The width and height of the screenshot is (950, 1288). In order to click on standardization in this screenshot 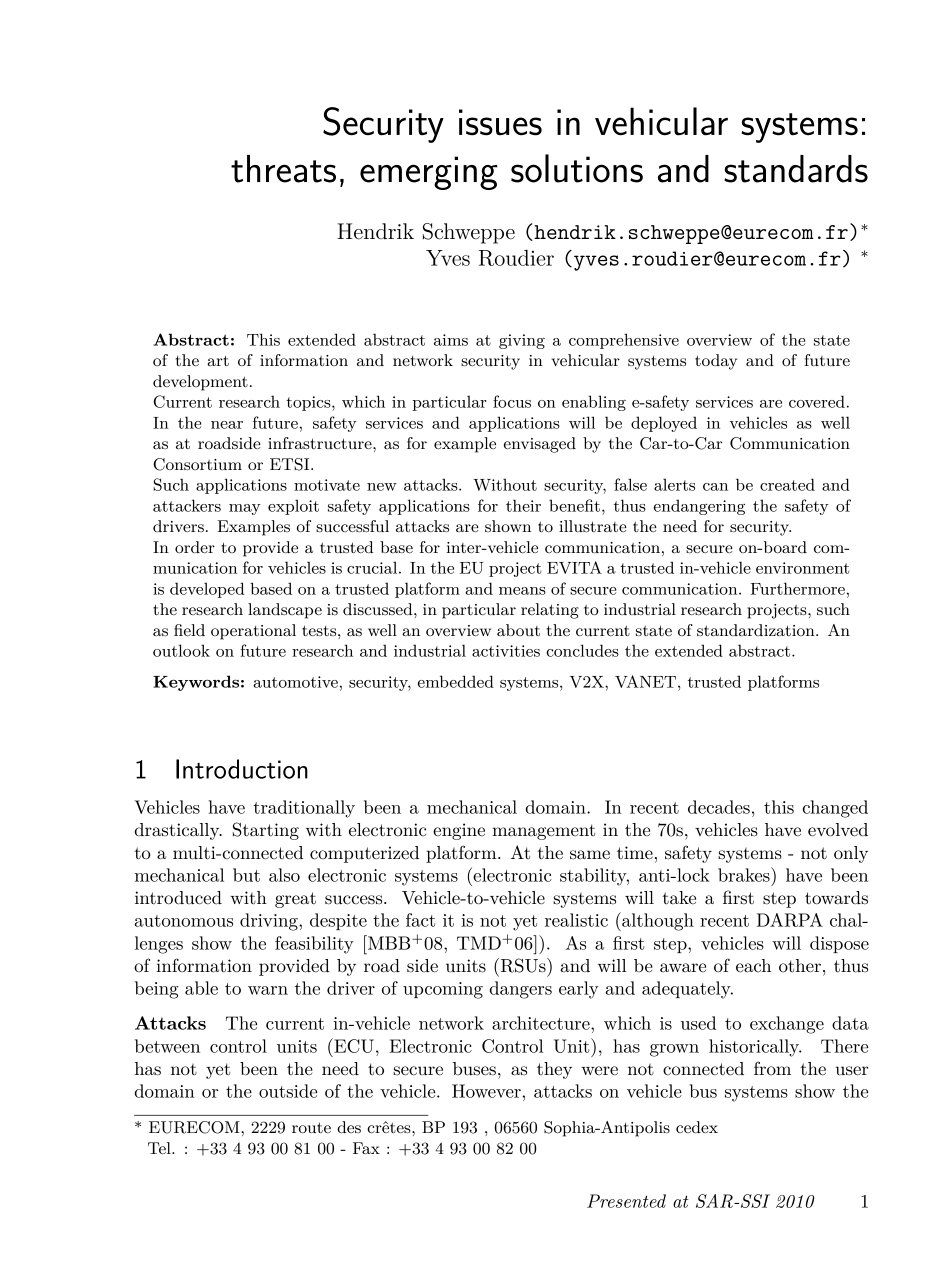, I will do `click(757, 630)`.
